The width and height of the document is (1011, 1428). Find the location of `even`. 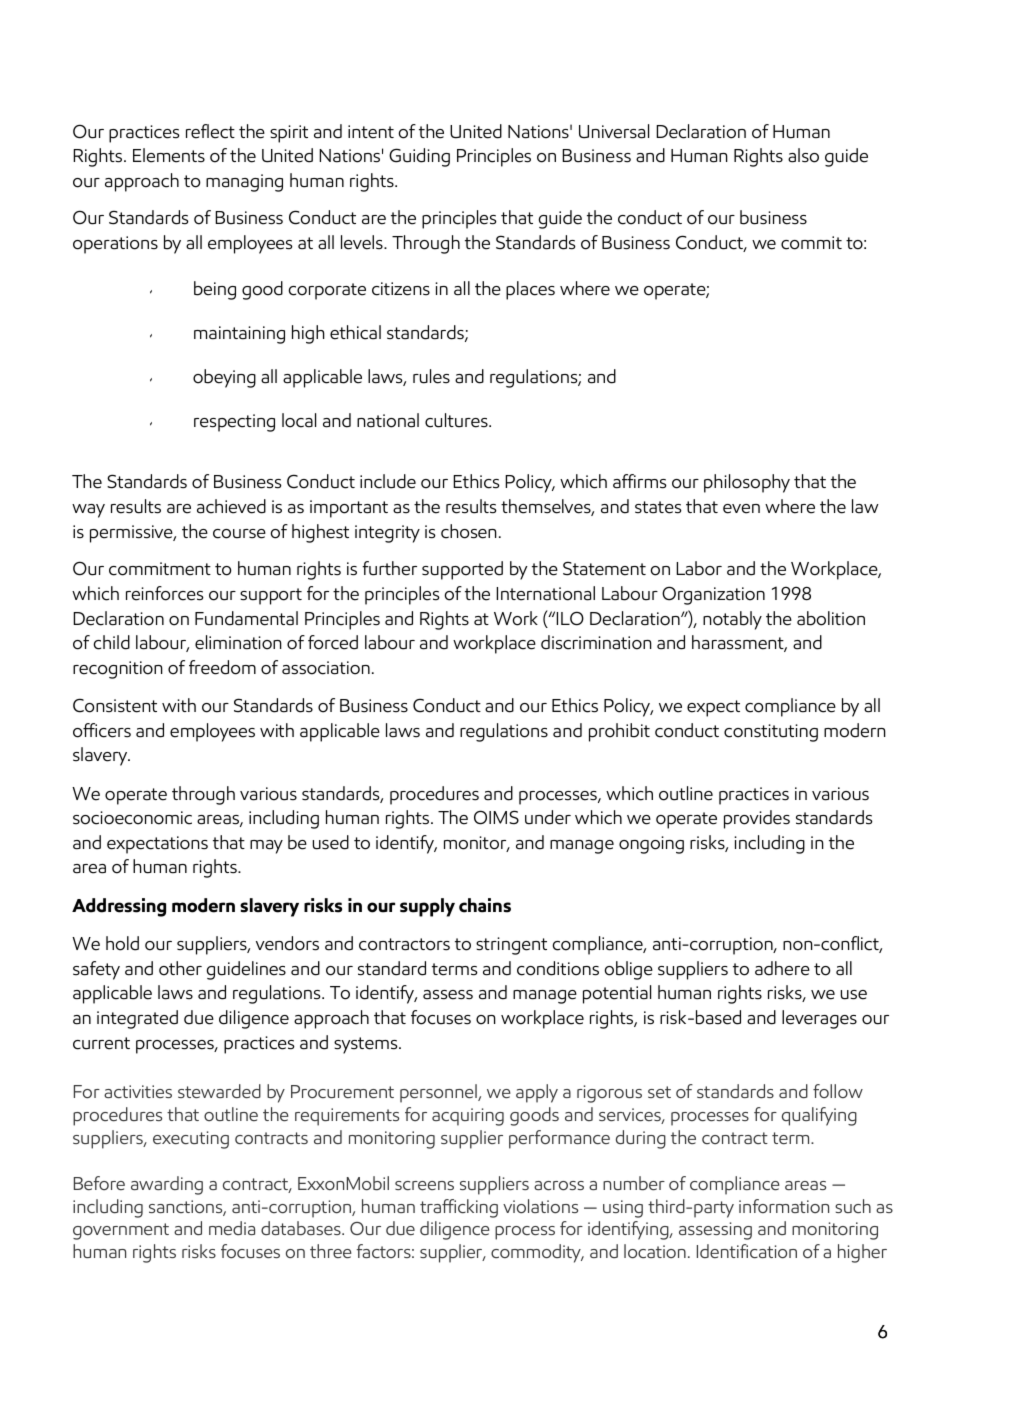

even is located at coordinates (741, 509).
